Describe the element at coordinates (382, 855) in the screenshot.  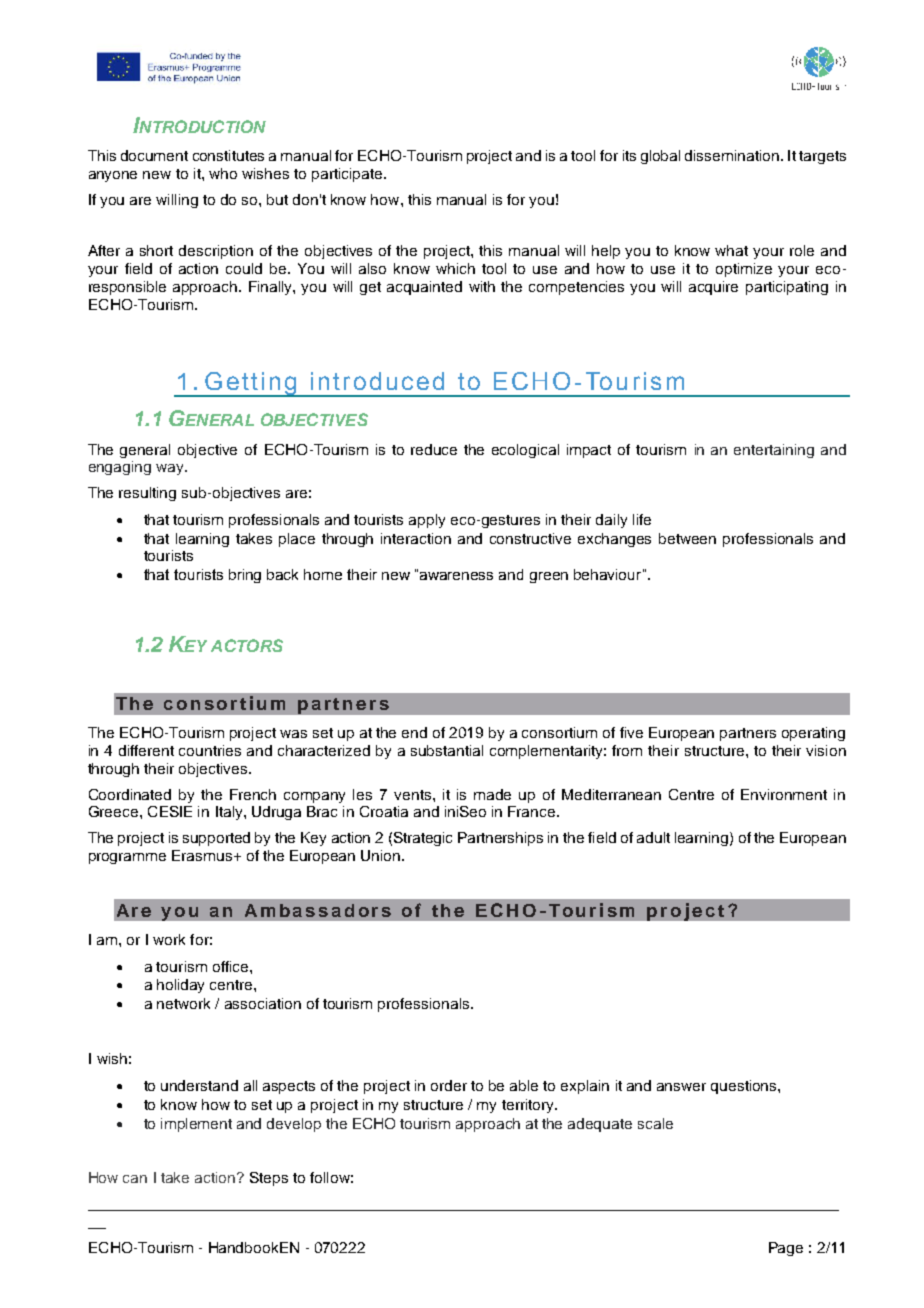
I see `Union` at that location.
